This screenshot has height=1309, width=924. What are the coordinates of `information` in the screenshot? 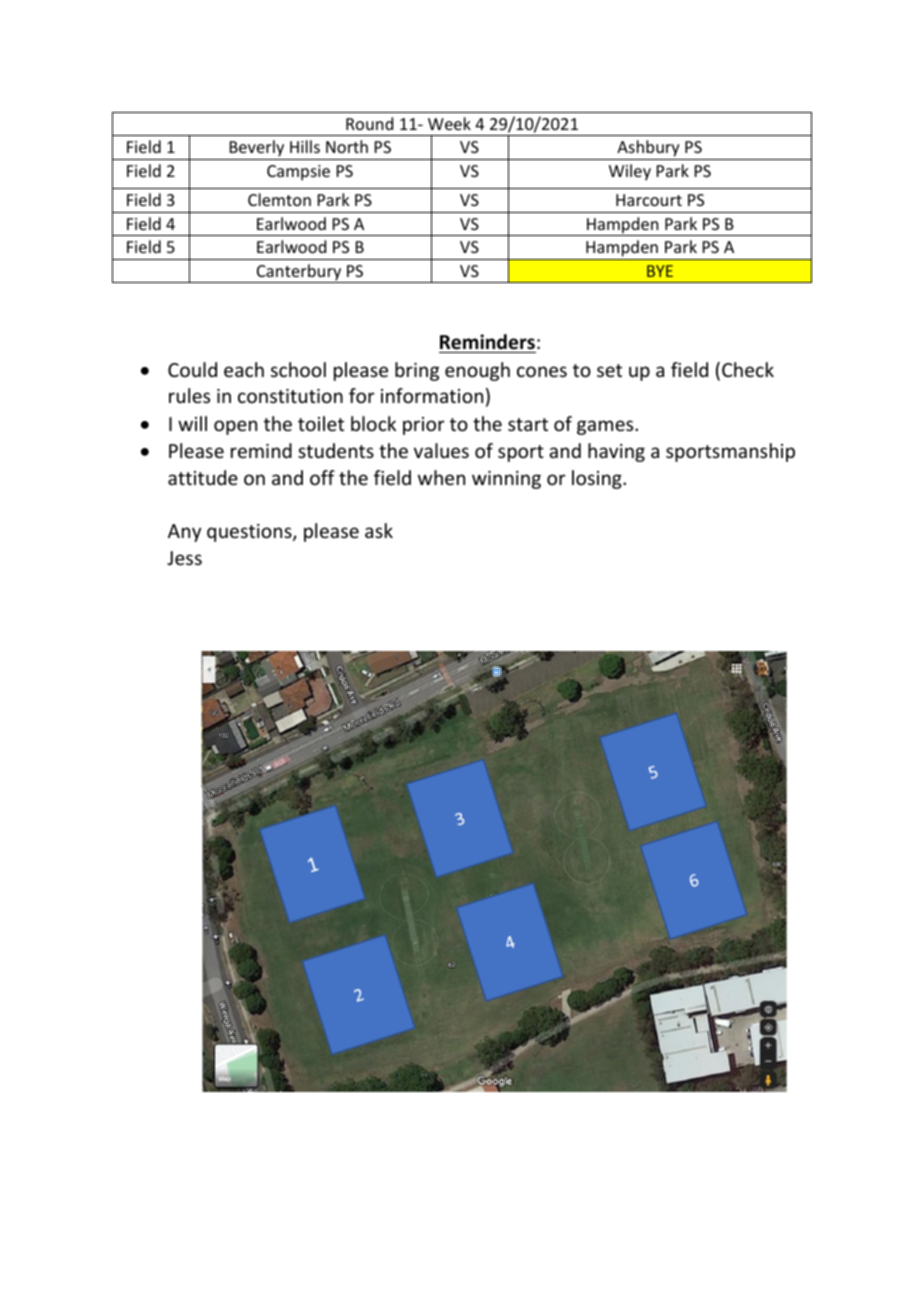 It's located at (432, 395).
